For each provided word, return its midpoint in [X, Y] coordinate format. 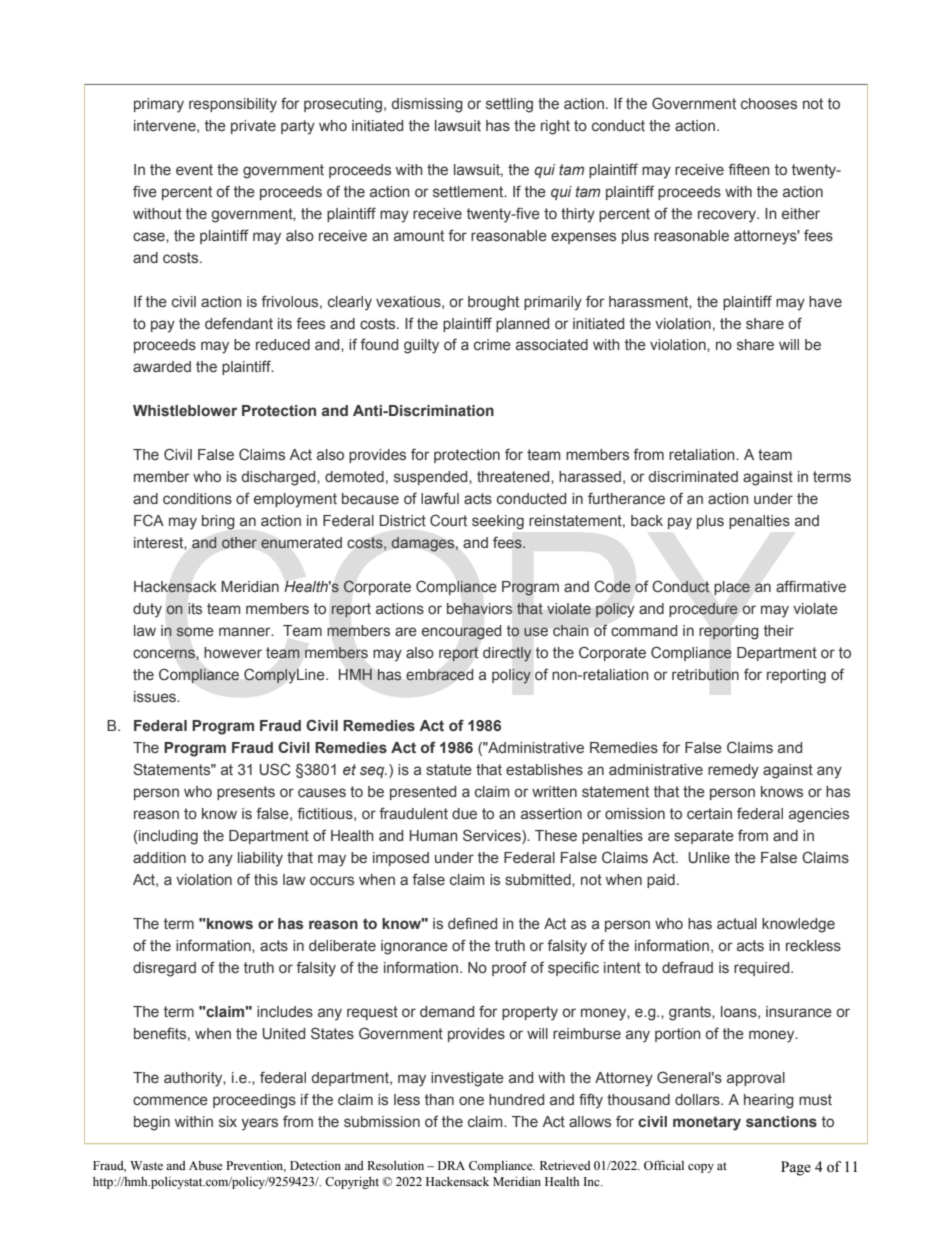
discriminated [693, 476]
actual [737, 923]
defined [472, 923]
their [779, 630]
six [228, 1121]
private [253, 127]
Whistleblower [185, 410]
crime [492, 344]
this [266, 879]
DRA [451, 1165]
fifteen [749, 169]
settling [509, 105]
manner [246, 631]
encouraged [461, 632]
